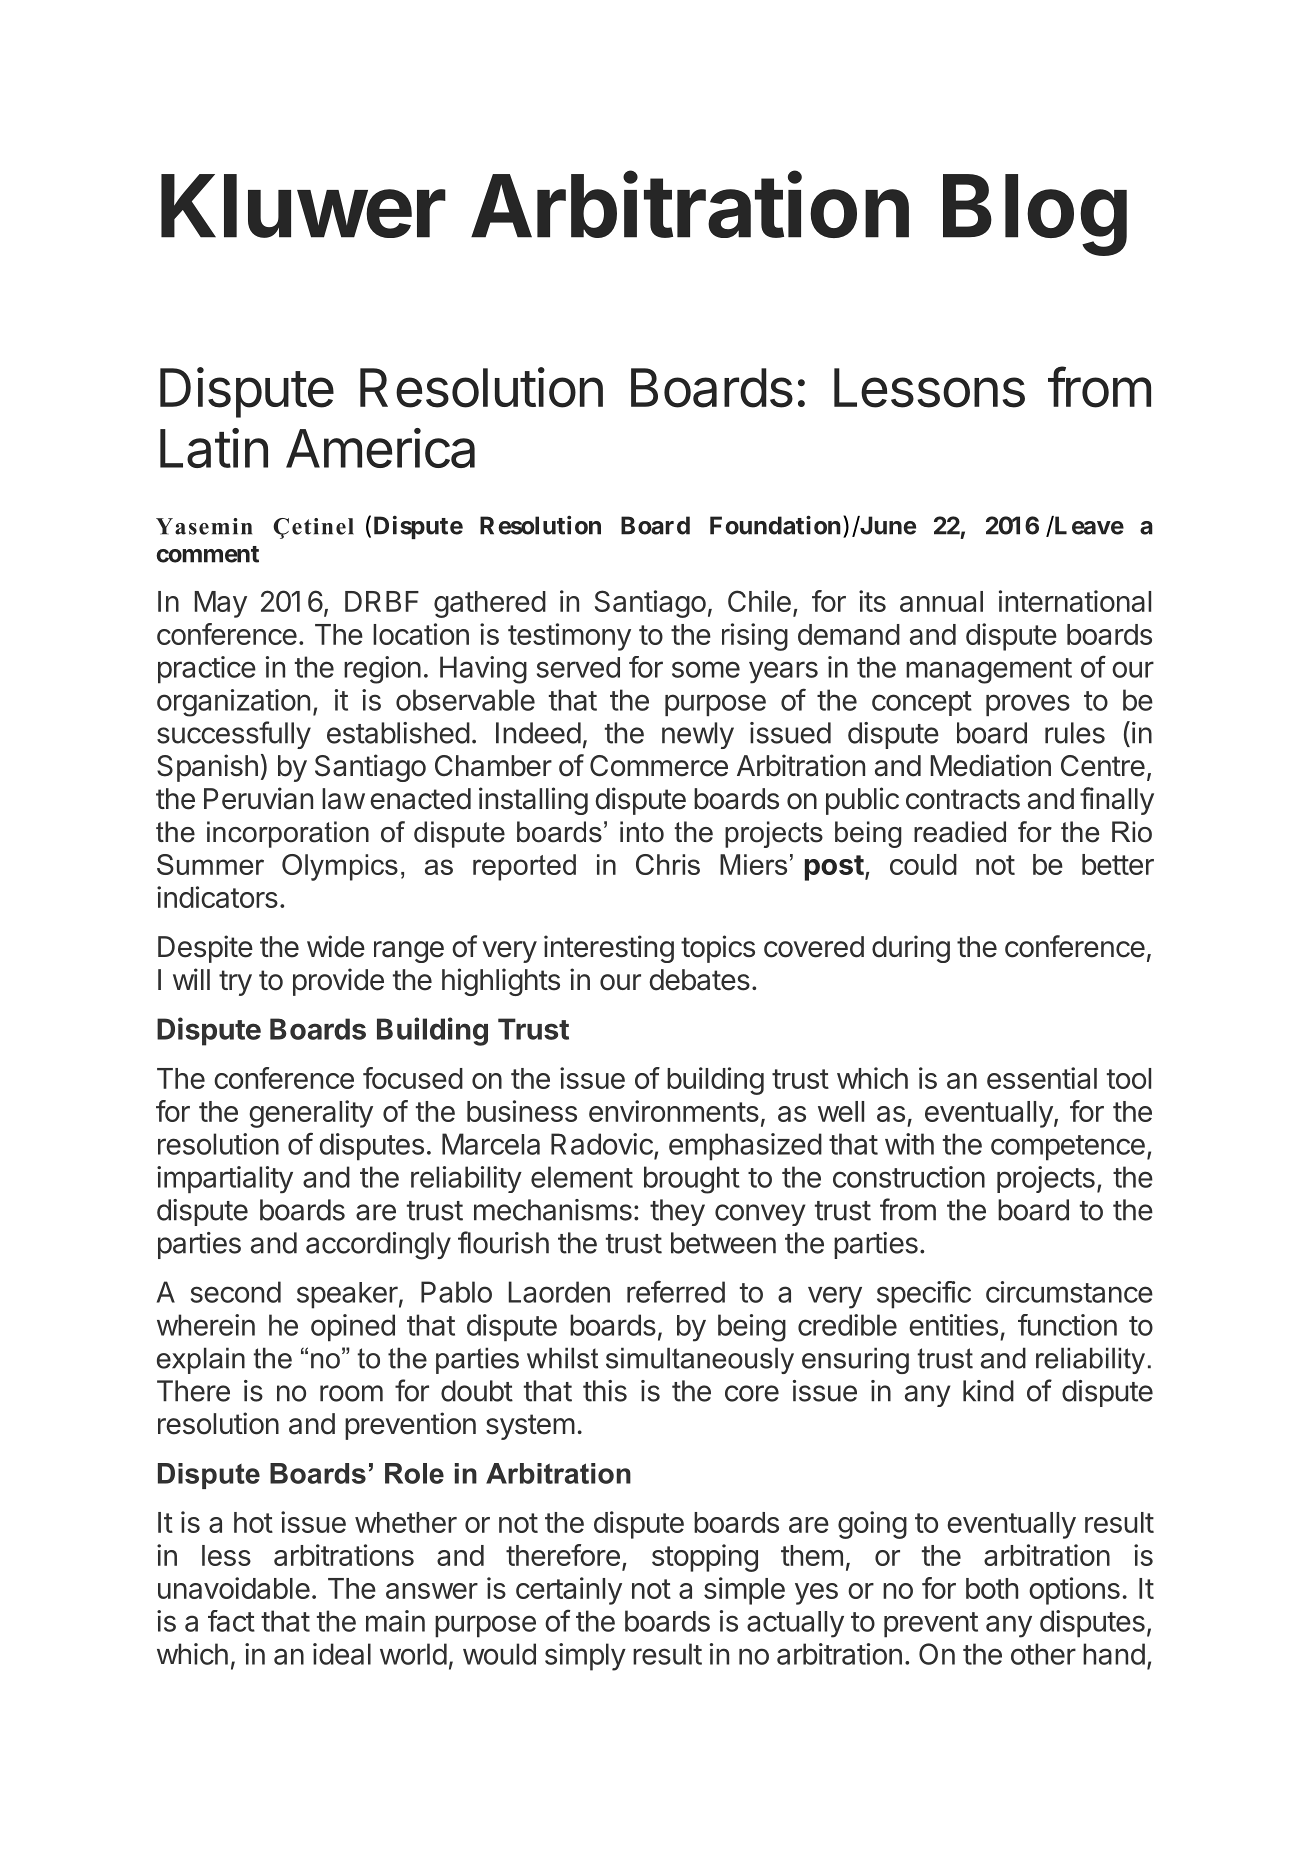  I want to click on ideal, so click(342, 1654).
